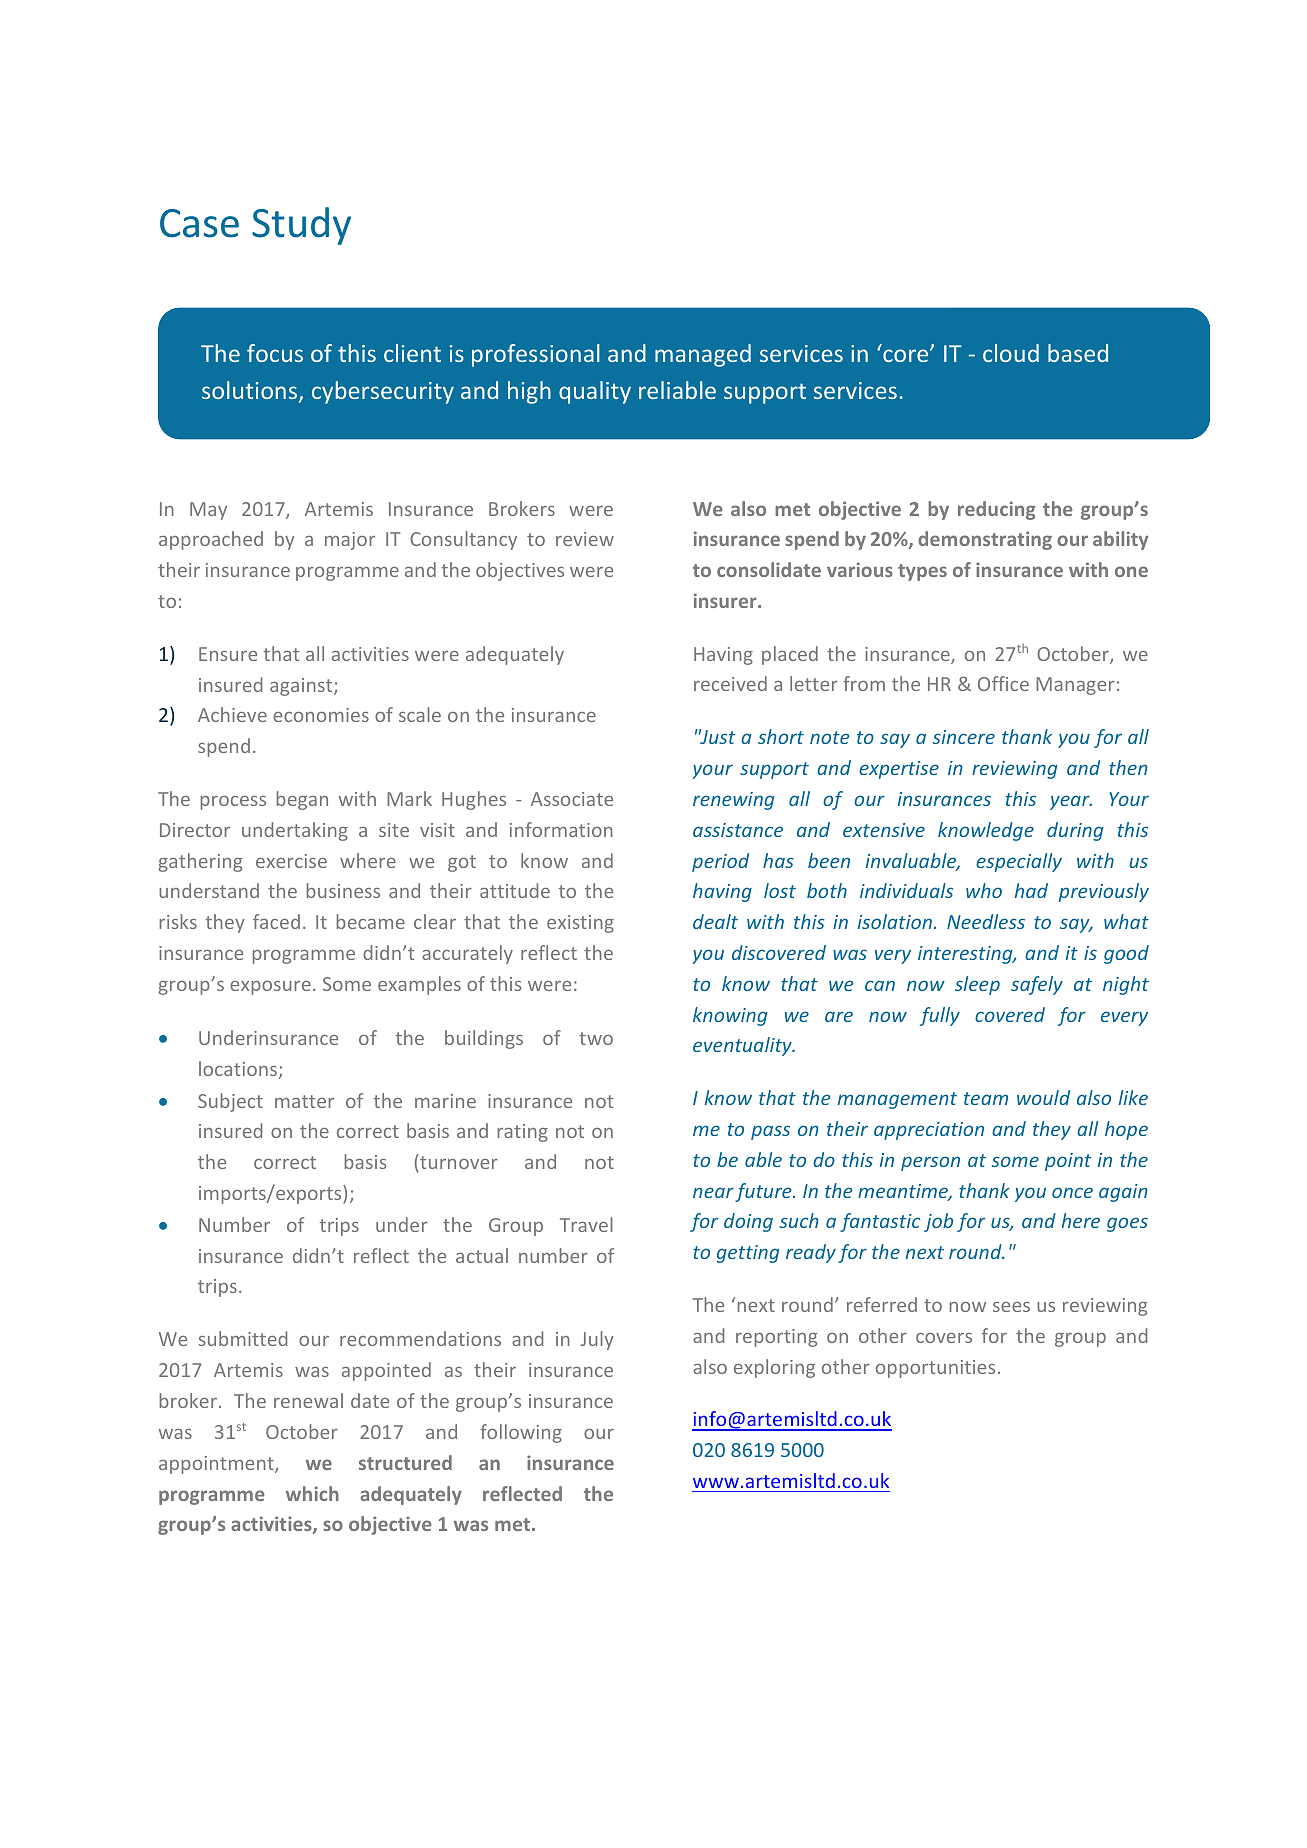  Describe the element at coordinates (726, 600) in the screenshot. I see `insurer` at that location.
